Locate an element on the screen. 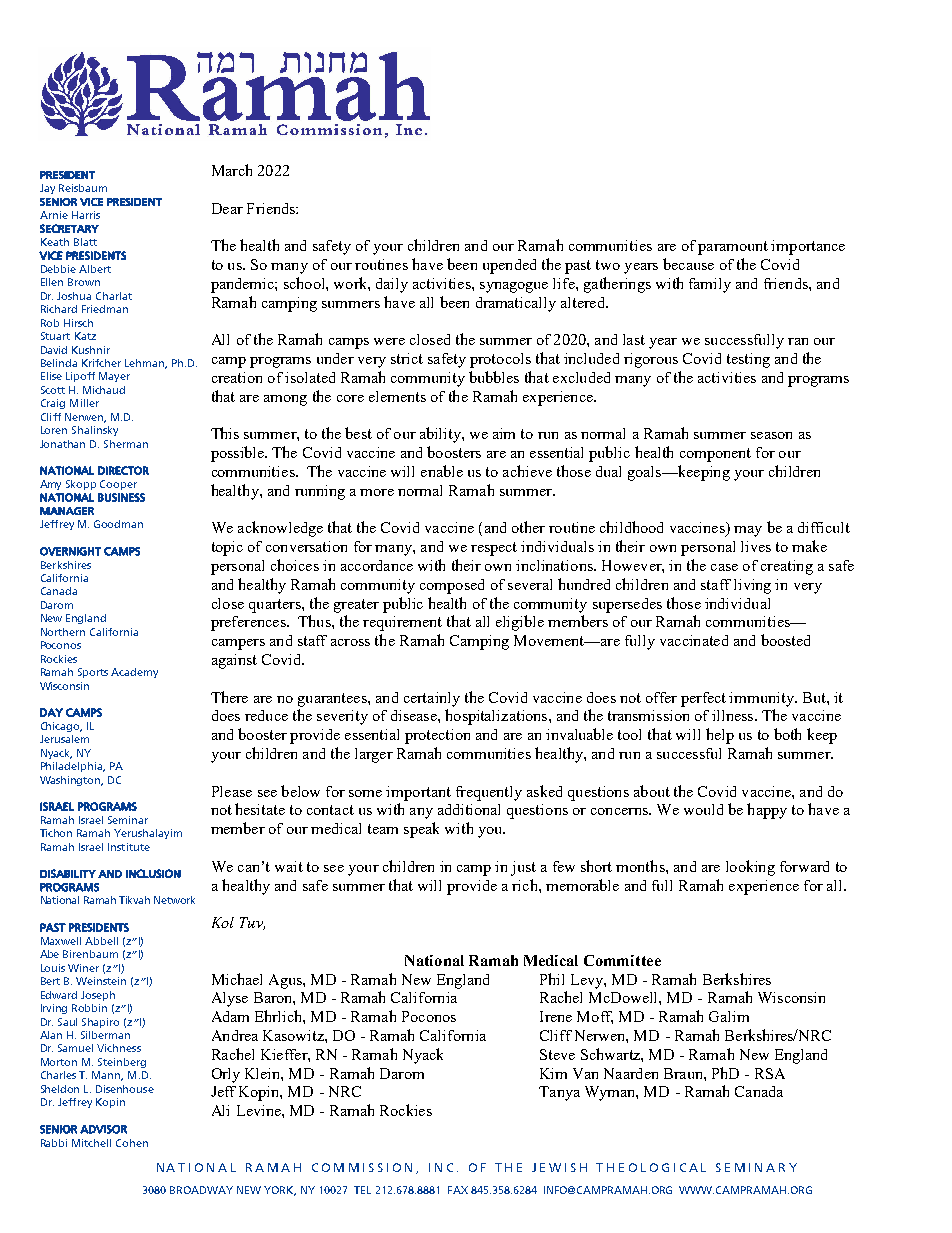  testing is located at coordinates (748, 360).
